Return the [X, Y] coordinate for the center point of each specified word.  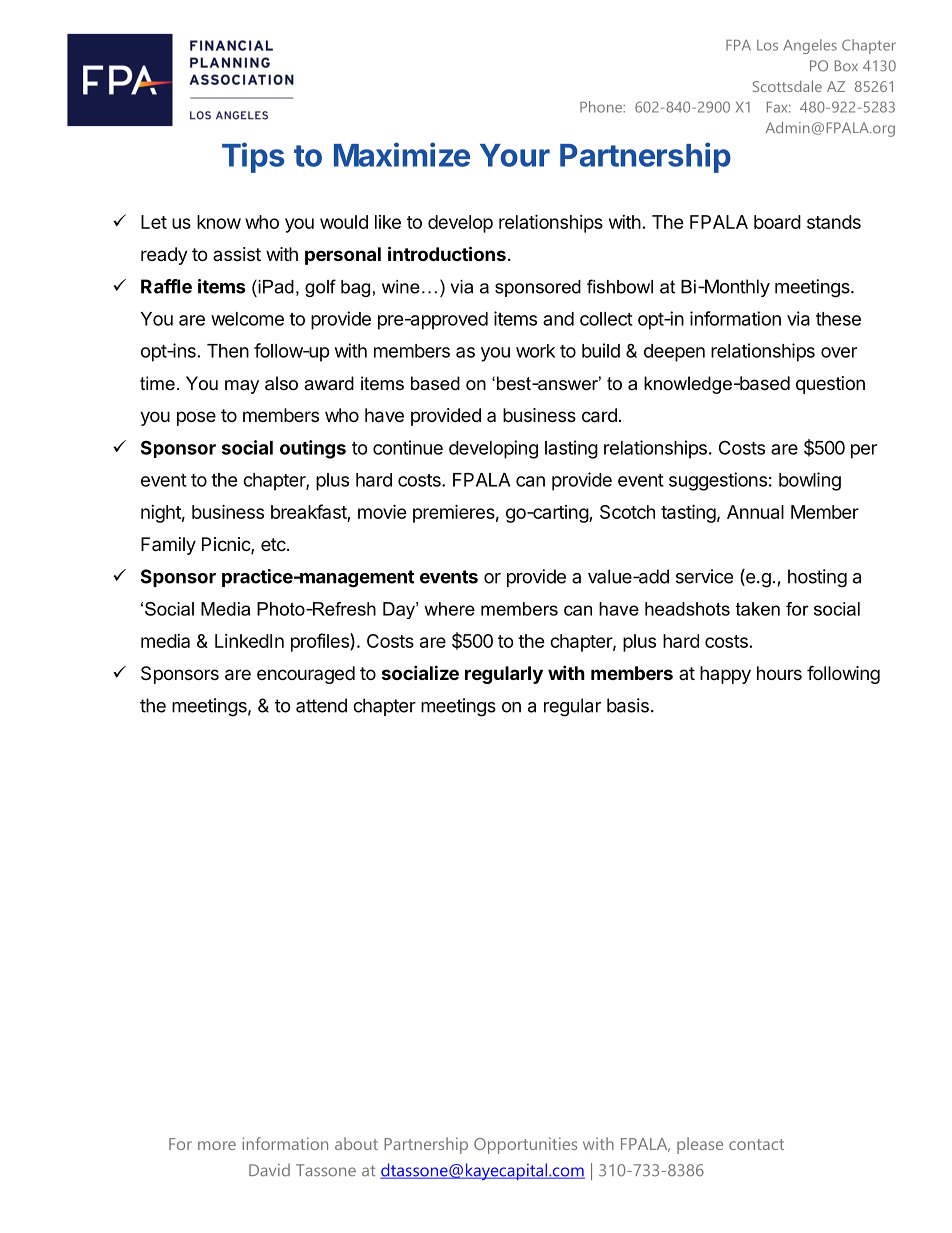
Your [515, 155]
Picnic [227, 545]
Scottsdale [787, 86]
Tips [253, 157]
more [217, 1145]
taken [758, 609]
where [449, 609]
